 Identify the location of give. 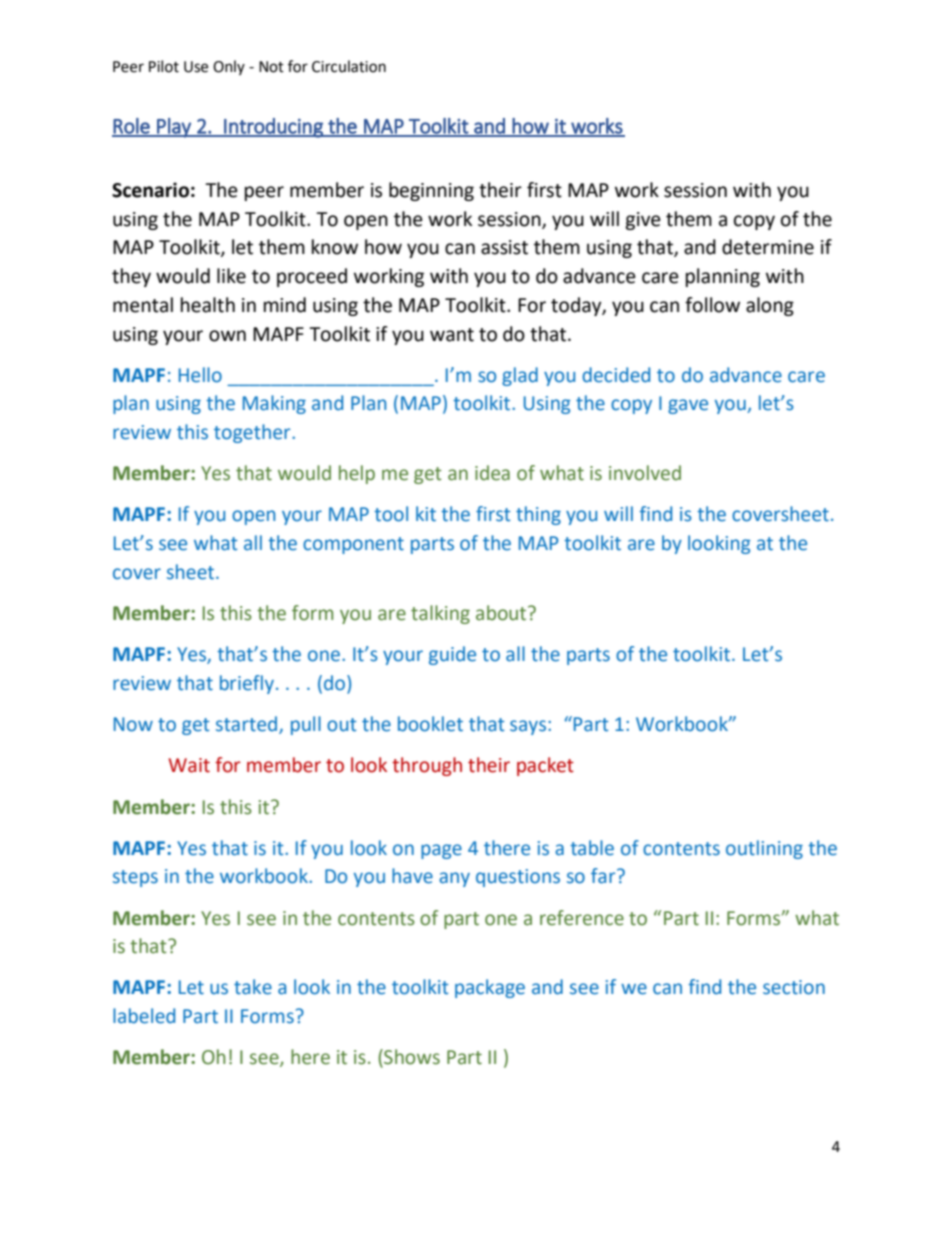
(643, 221).
